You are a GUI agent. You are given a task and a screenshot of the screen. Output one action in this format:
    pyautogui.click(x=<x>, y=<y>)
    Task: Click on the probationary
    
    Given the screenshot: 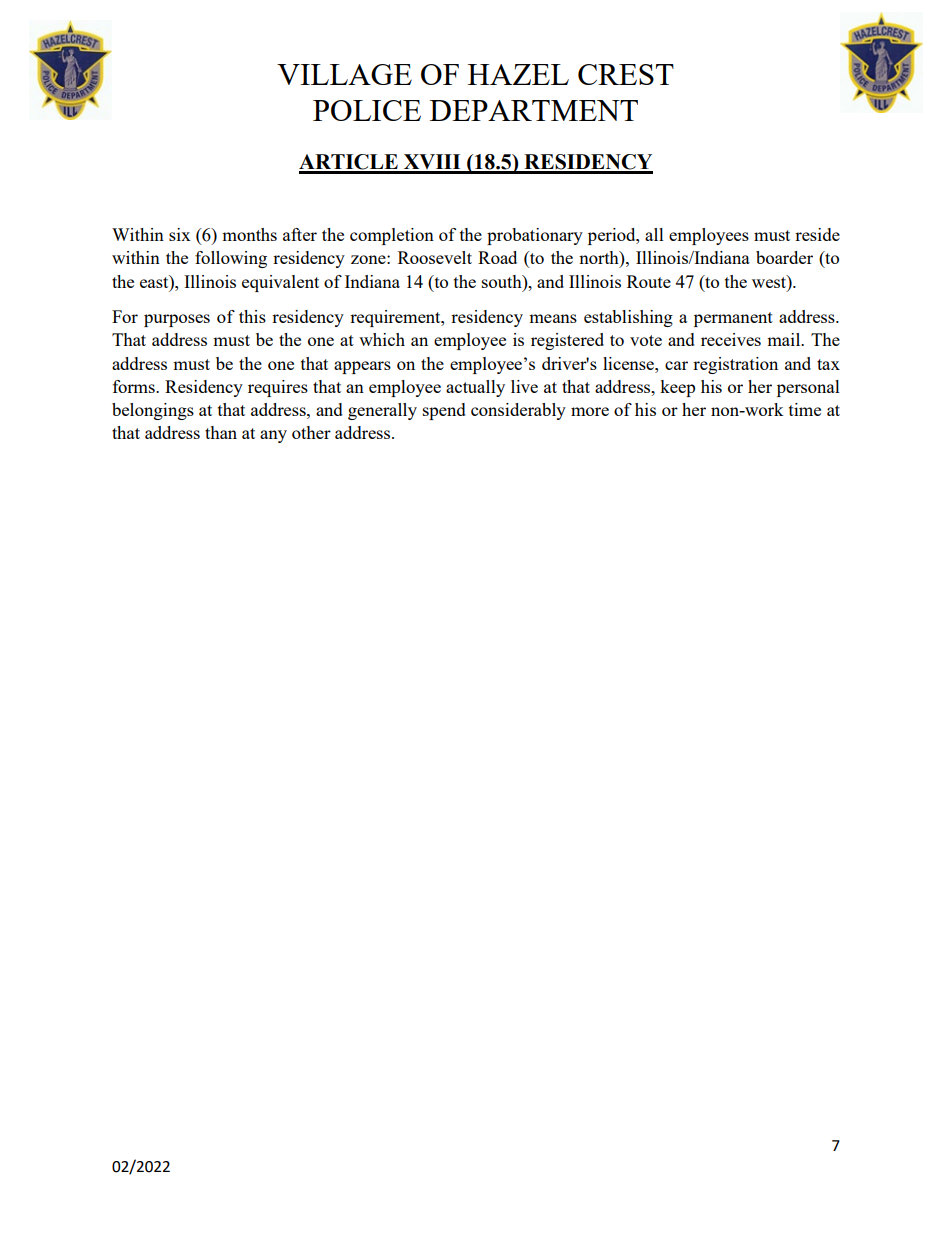 What is the action you would take?
    pyautogui.click(x=535, y=236)
